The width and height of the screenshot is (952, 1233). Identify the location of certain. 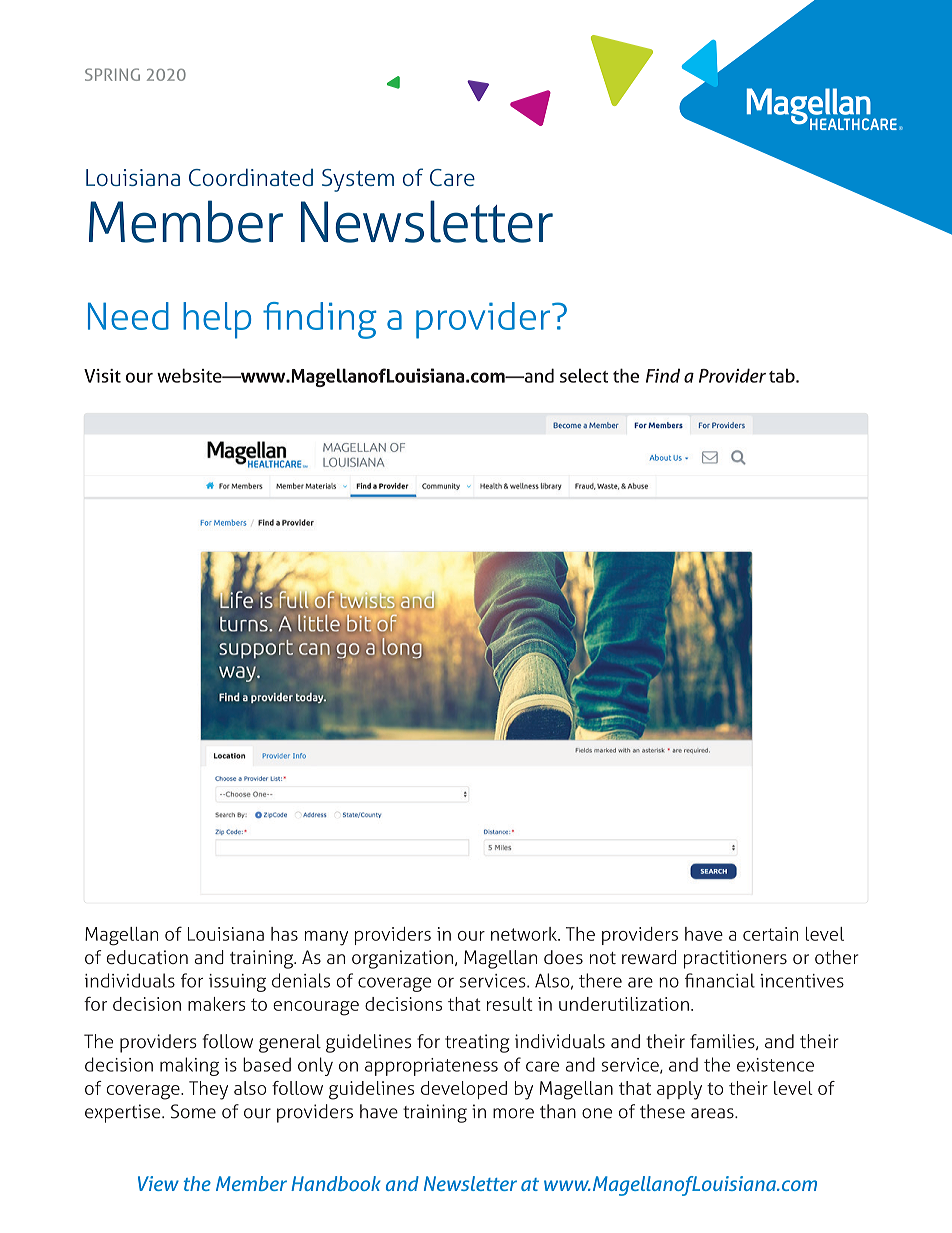
(770, 934).
